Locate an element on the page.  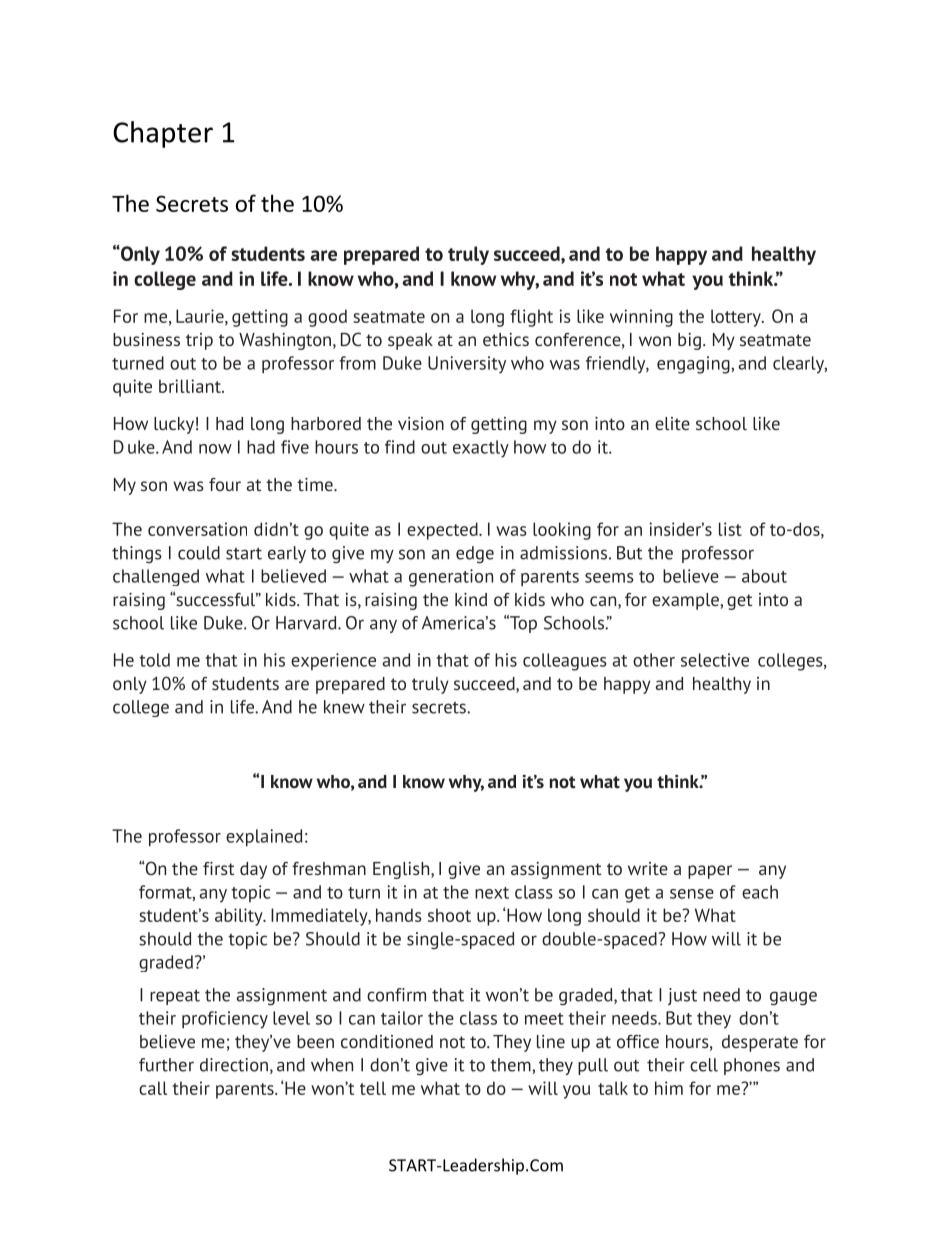
Chapter is located at coordinates (163, 134).
